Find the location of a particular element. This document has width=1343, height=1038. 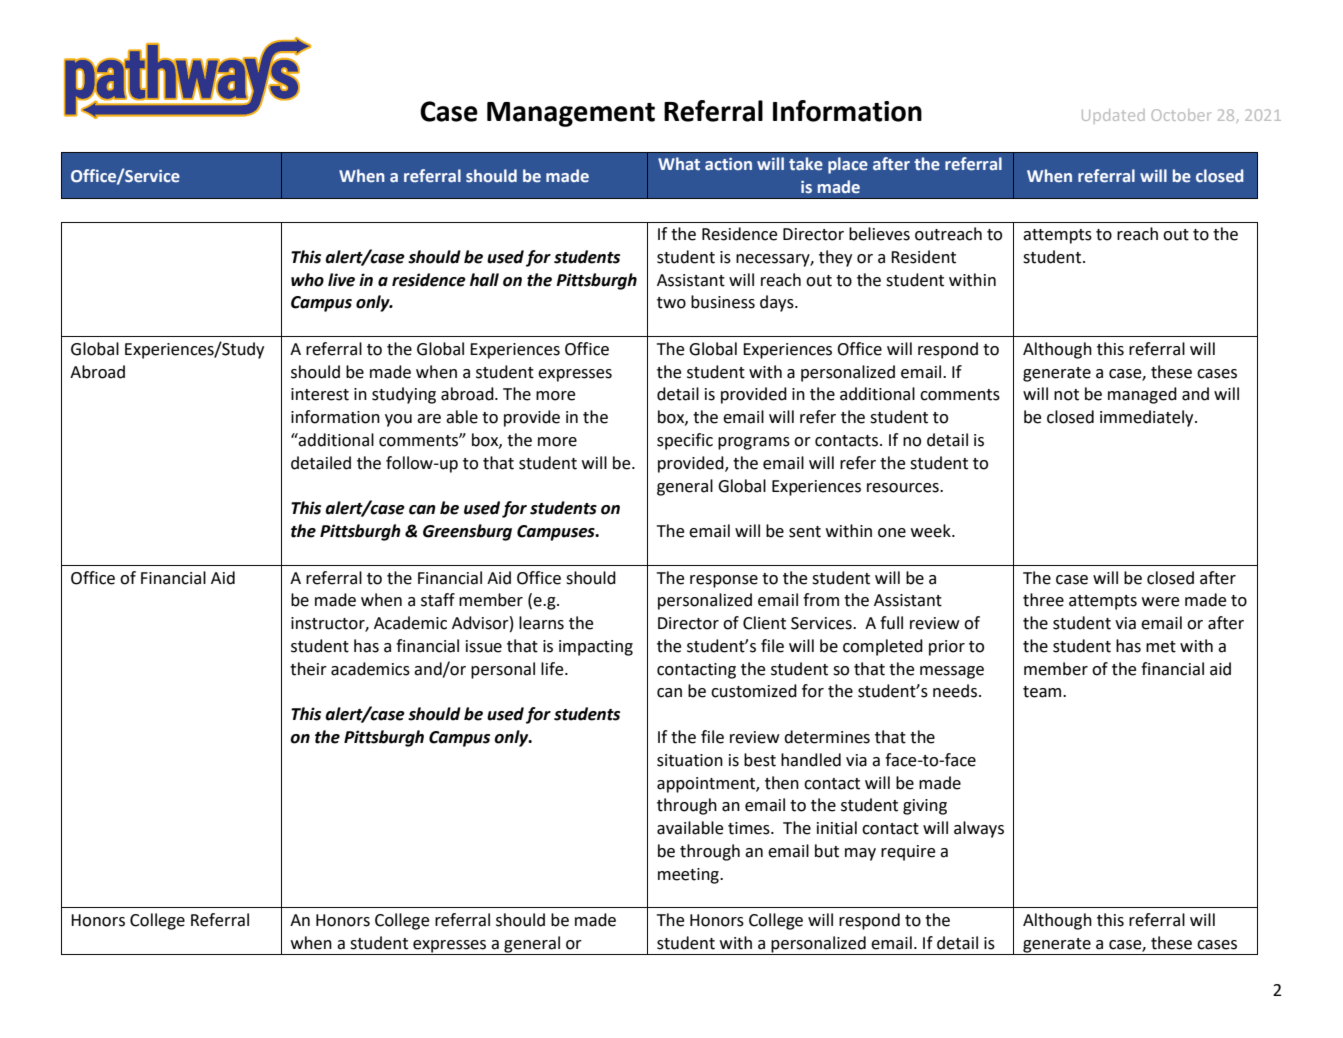

action is located at coordinates (728, 164).
